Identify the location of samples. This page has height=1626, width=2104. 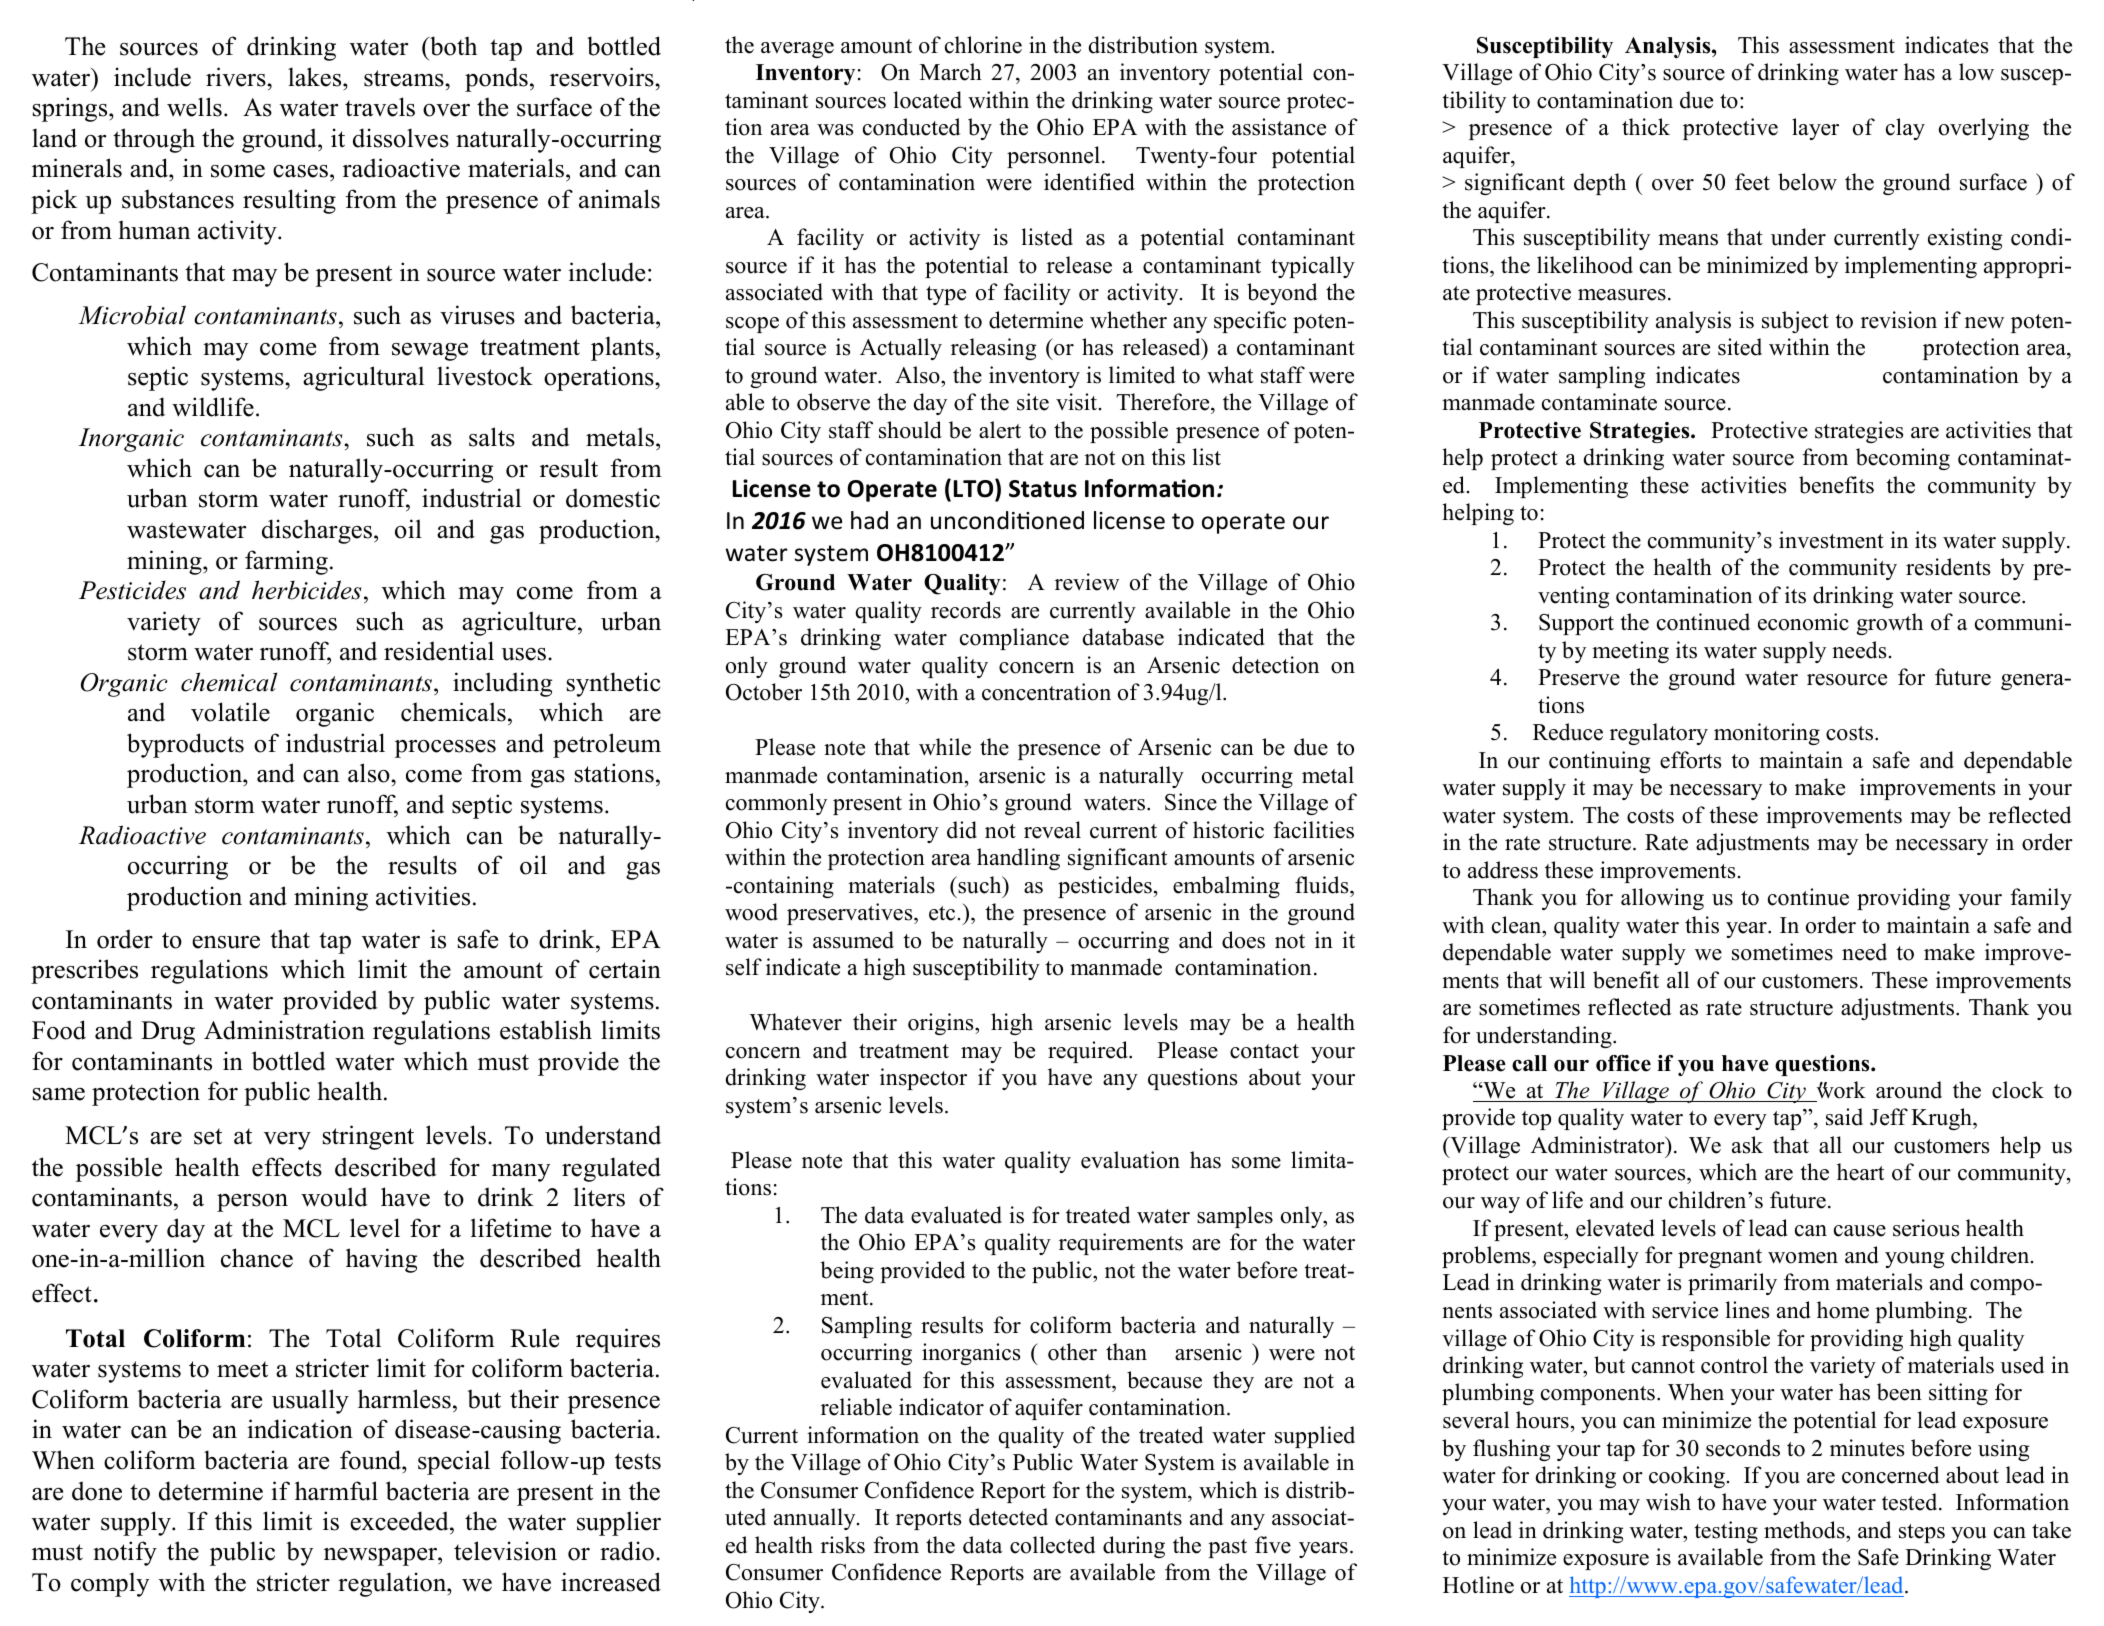
(1235, 1217).
